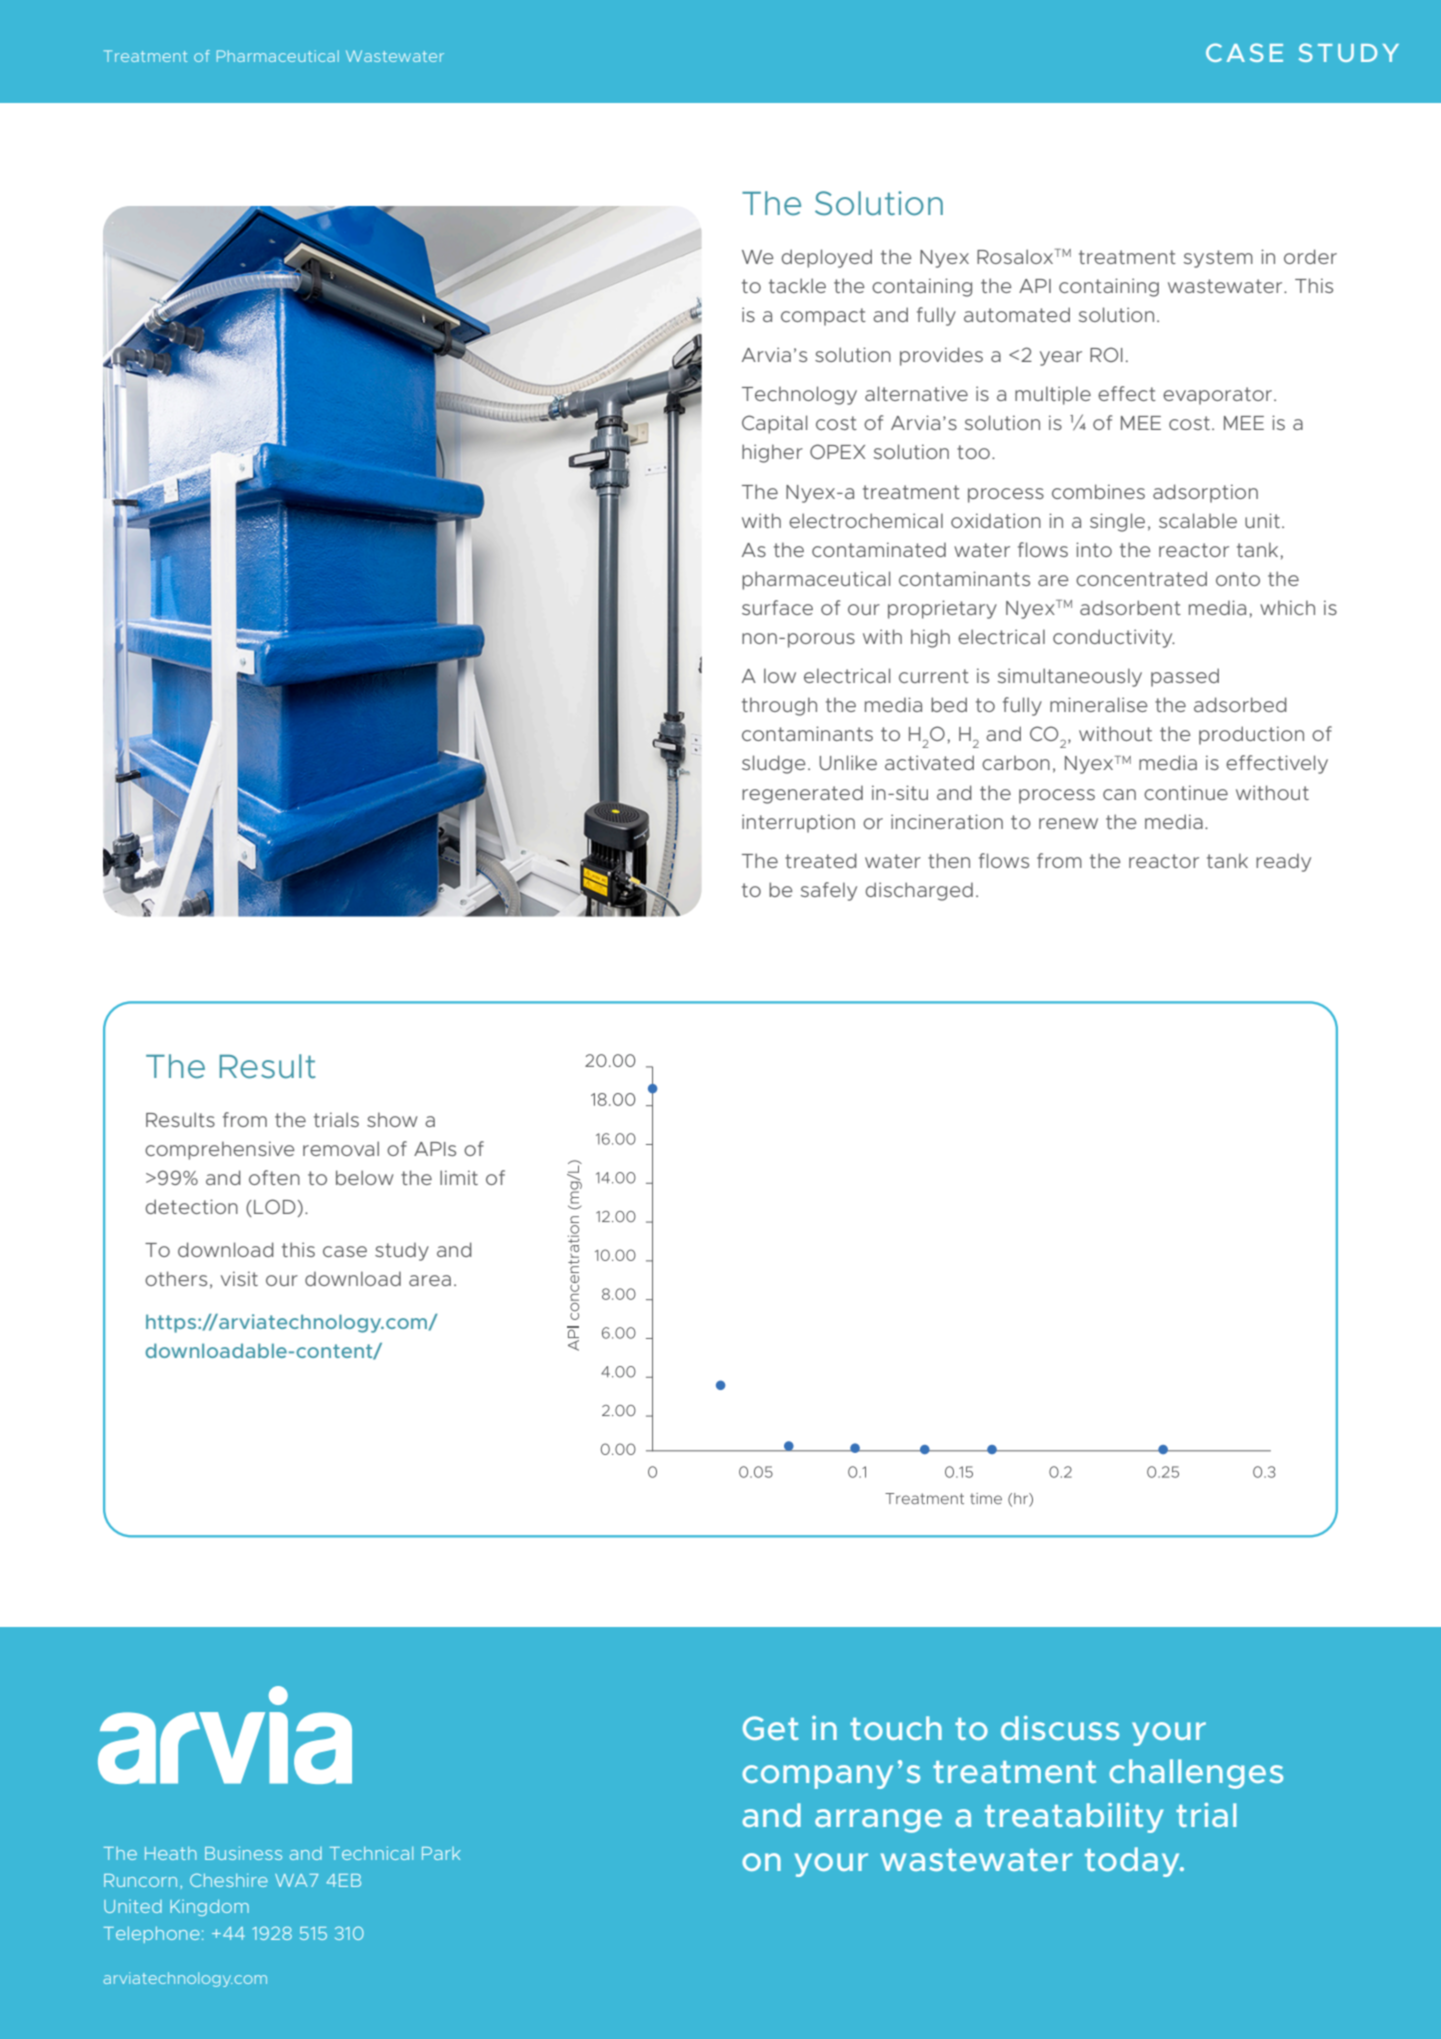  I want to click on limit, so click(459, 1177).
